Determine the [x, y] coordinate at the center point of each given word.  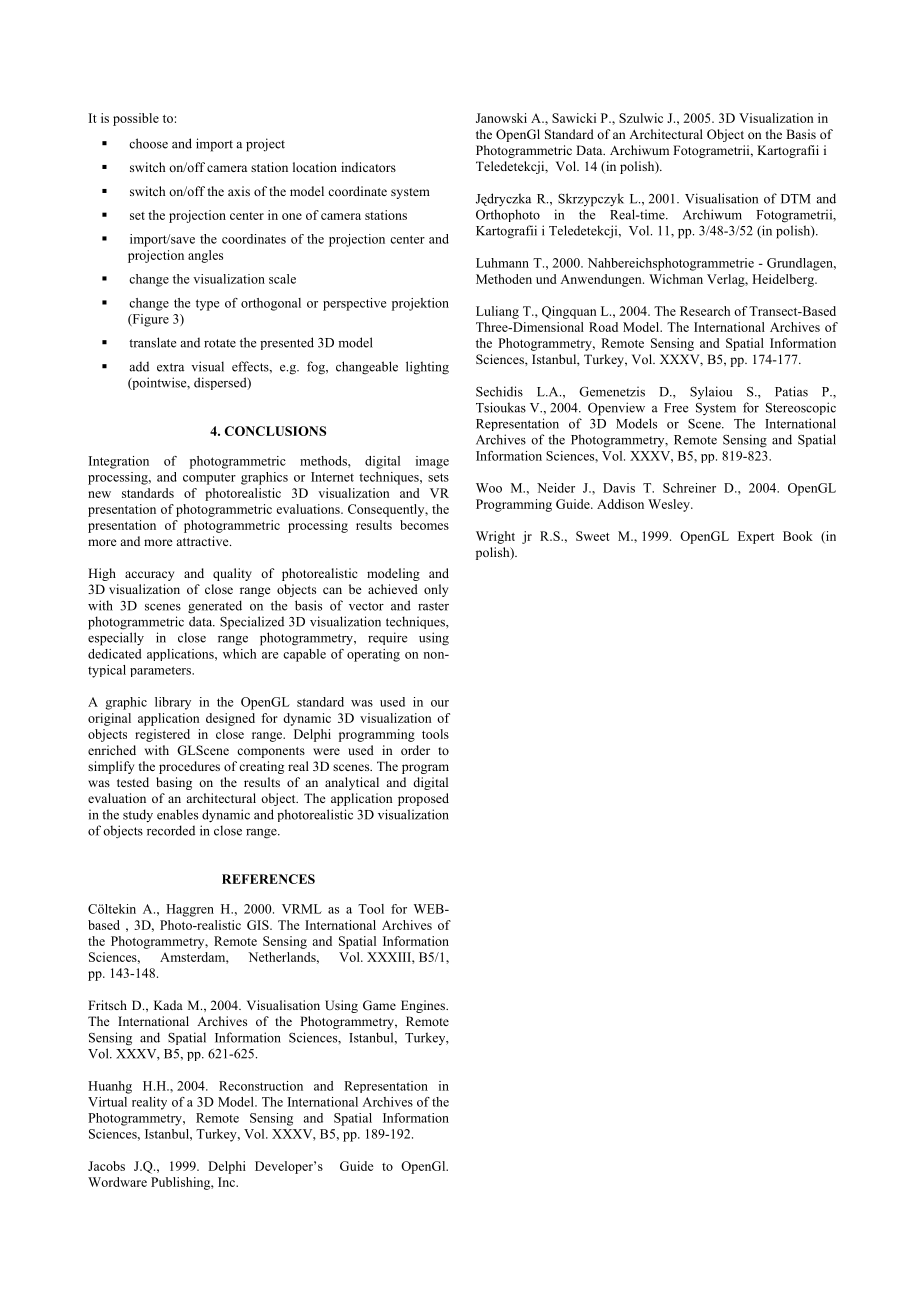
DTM [796, 199]
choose [148, 143]
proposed [423, 799]
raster [433, 606]
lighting [427, 368]
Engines [424, 1006]
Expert [756, 537]
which [239, 654]
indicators [368, 167]
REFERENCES [268, 879]
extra [170, 367]
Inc [227, 1182]
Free [676, 408]
